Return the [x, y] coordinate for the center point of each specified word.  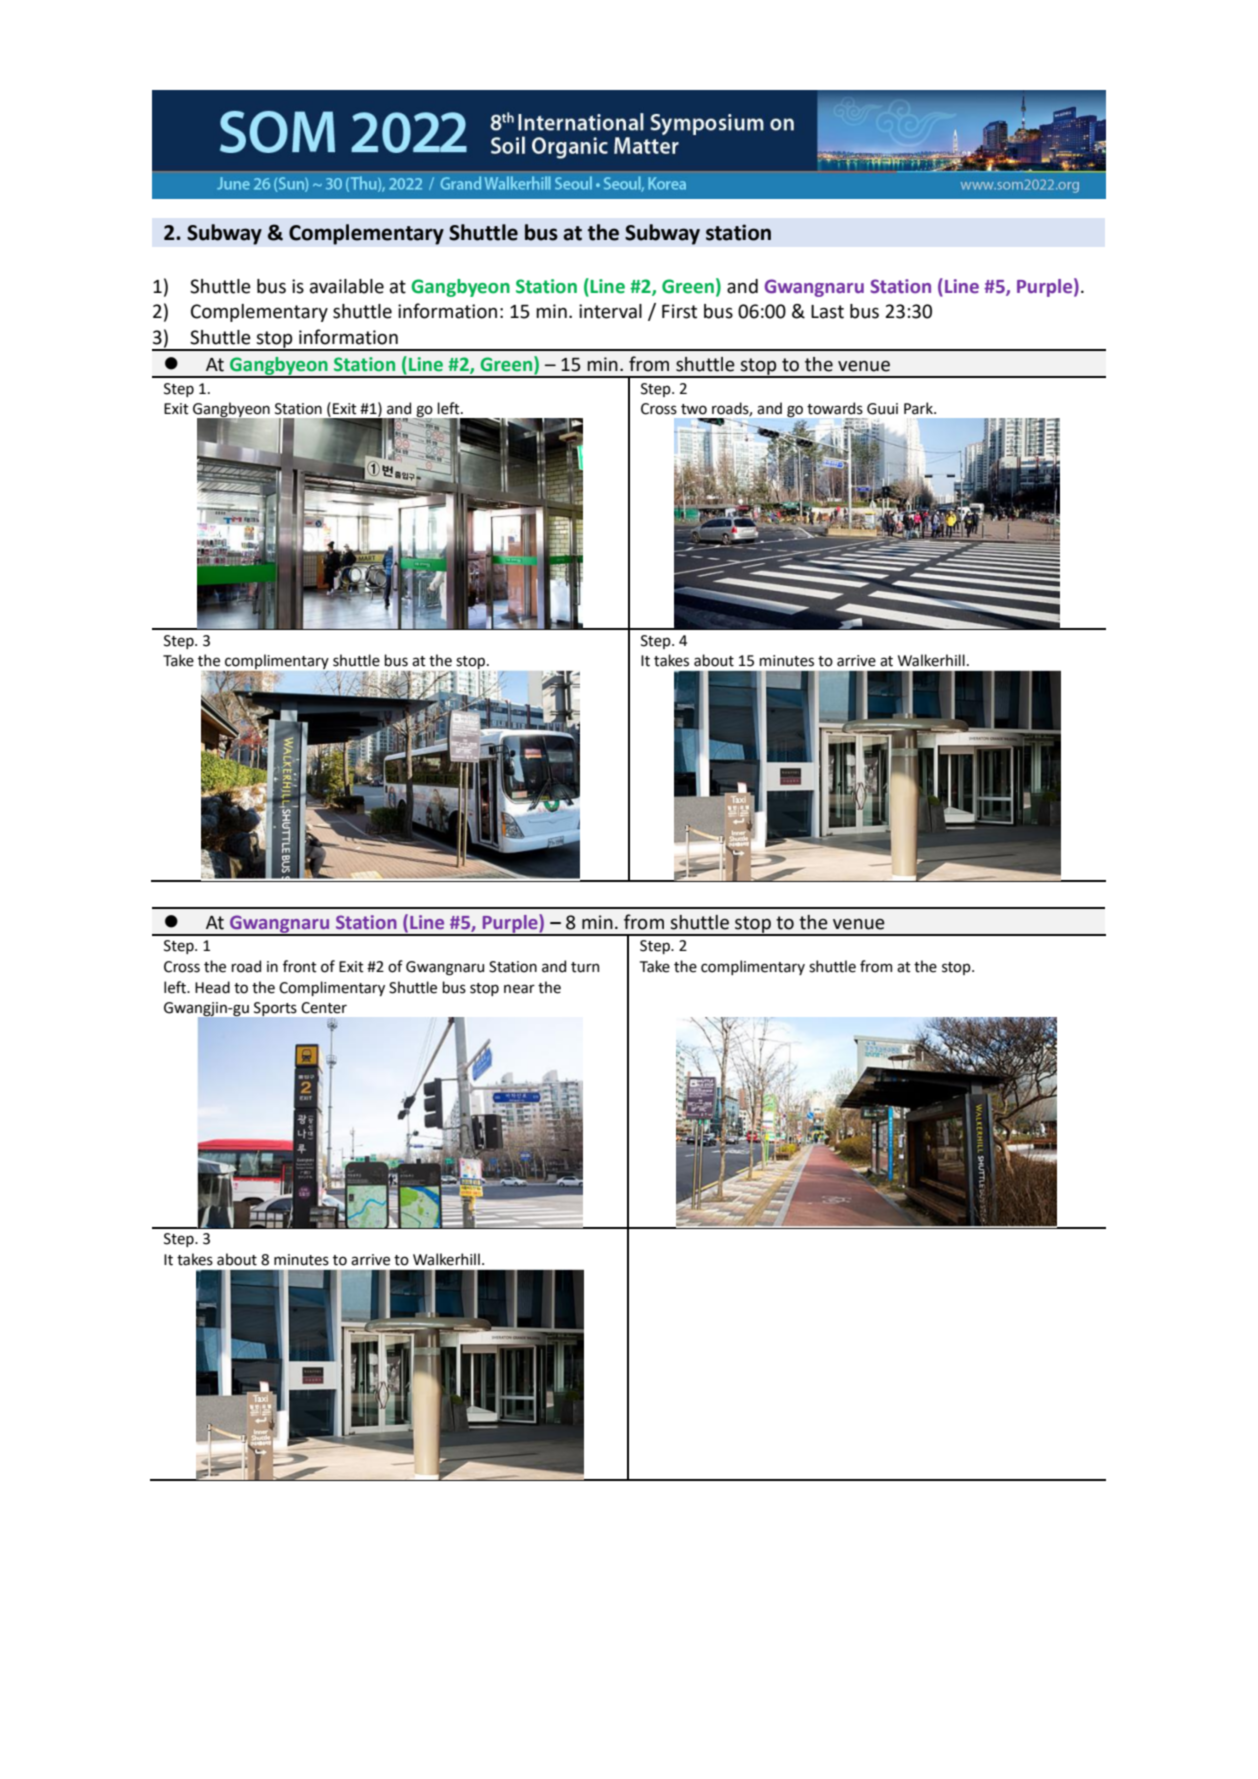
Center [324, 1008]
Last [827, 312]
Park [919, 408]
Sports [275, 1009]
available [347, 286]
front [300, 966]
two [694, 409]
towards [835, 408]
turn [585, 967]
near [519, 989]
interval [610, 311]
